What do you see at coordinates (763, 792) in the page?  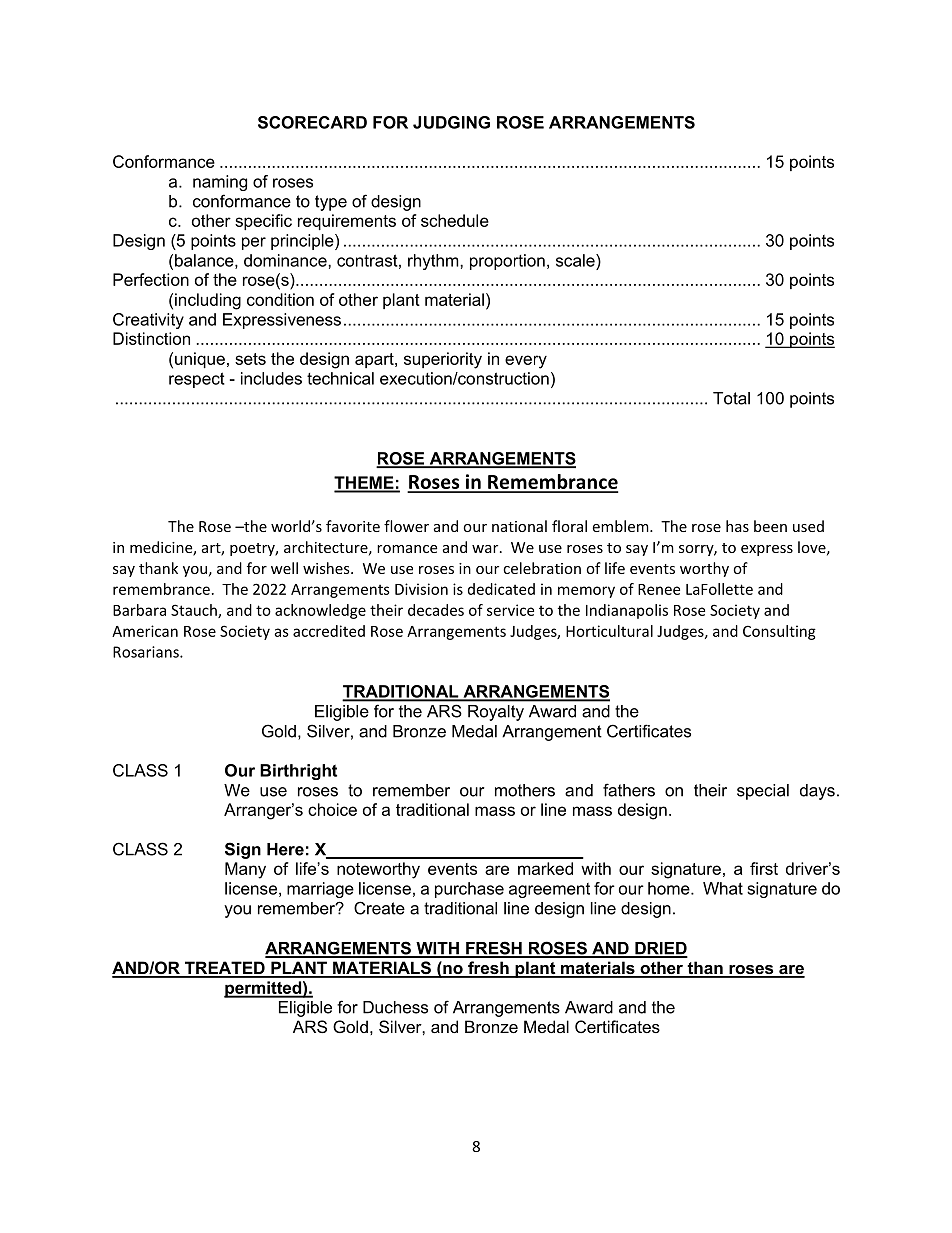 I see `special` at bounding box center [763, 792].
